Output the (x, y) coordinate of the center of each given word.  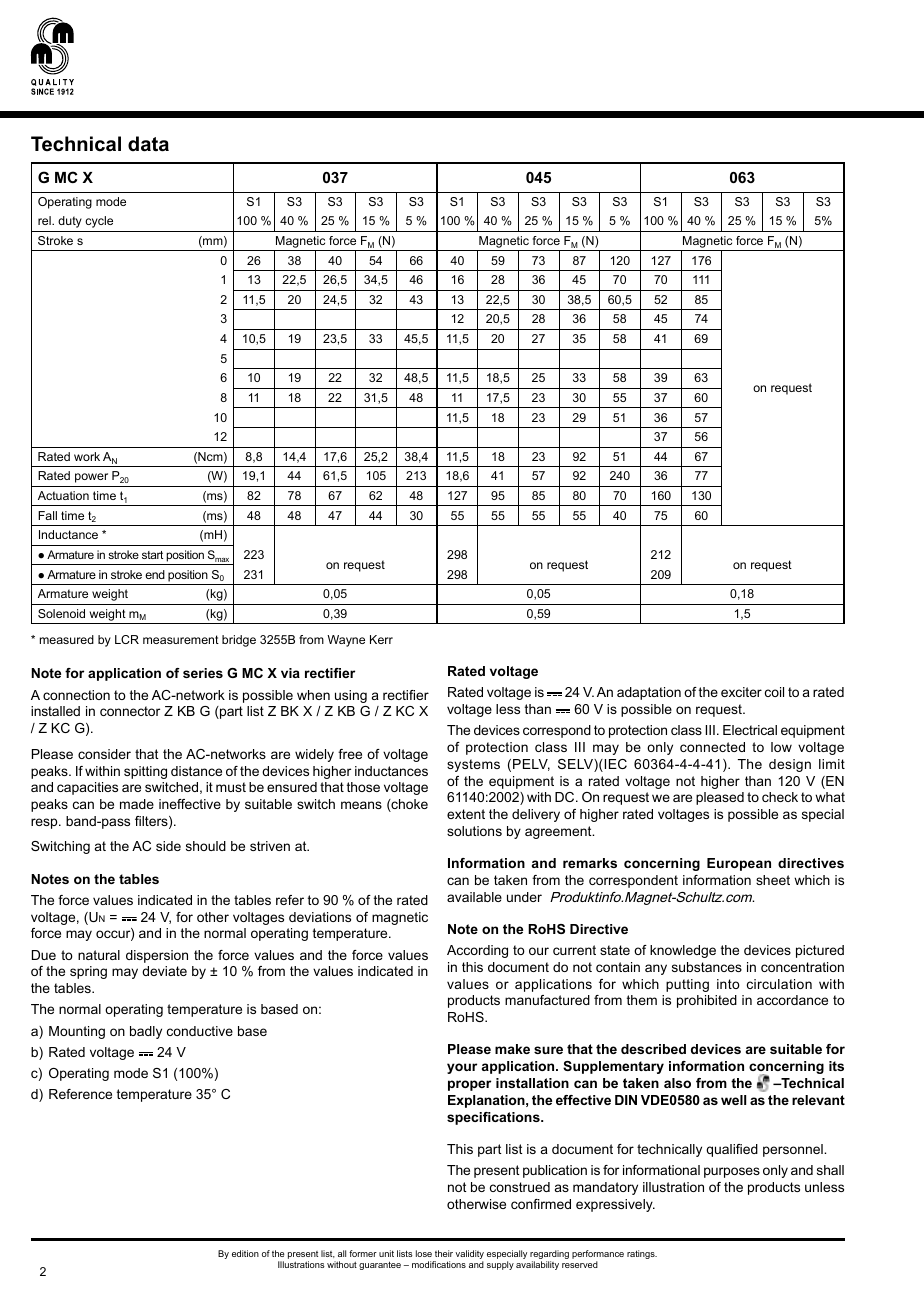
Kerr (381, 639)
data (148, 144)
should (206, 846)
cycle (99, 222)
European (739, 864)
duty (70, 222)
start (152, 555)
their (444, 1253)
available (474, 897)
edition (245, 1253)
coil (774, 692)
